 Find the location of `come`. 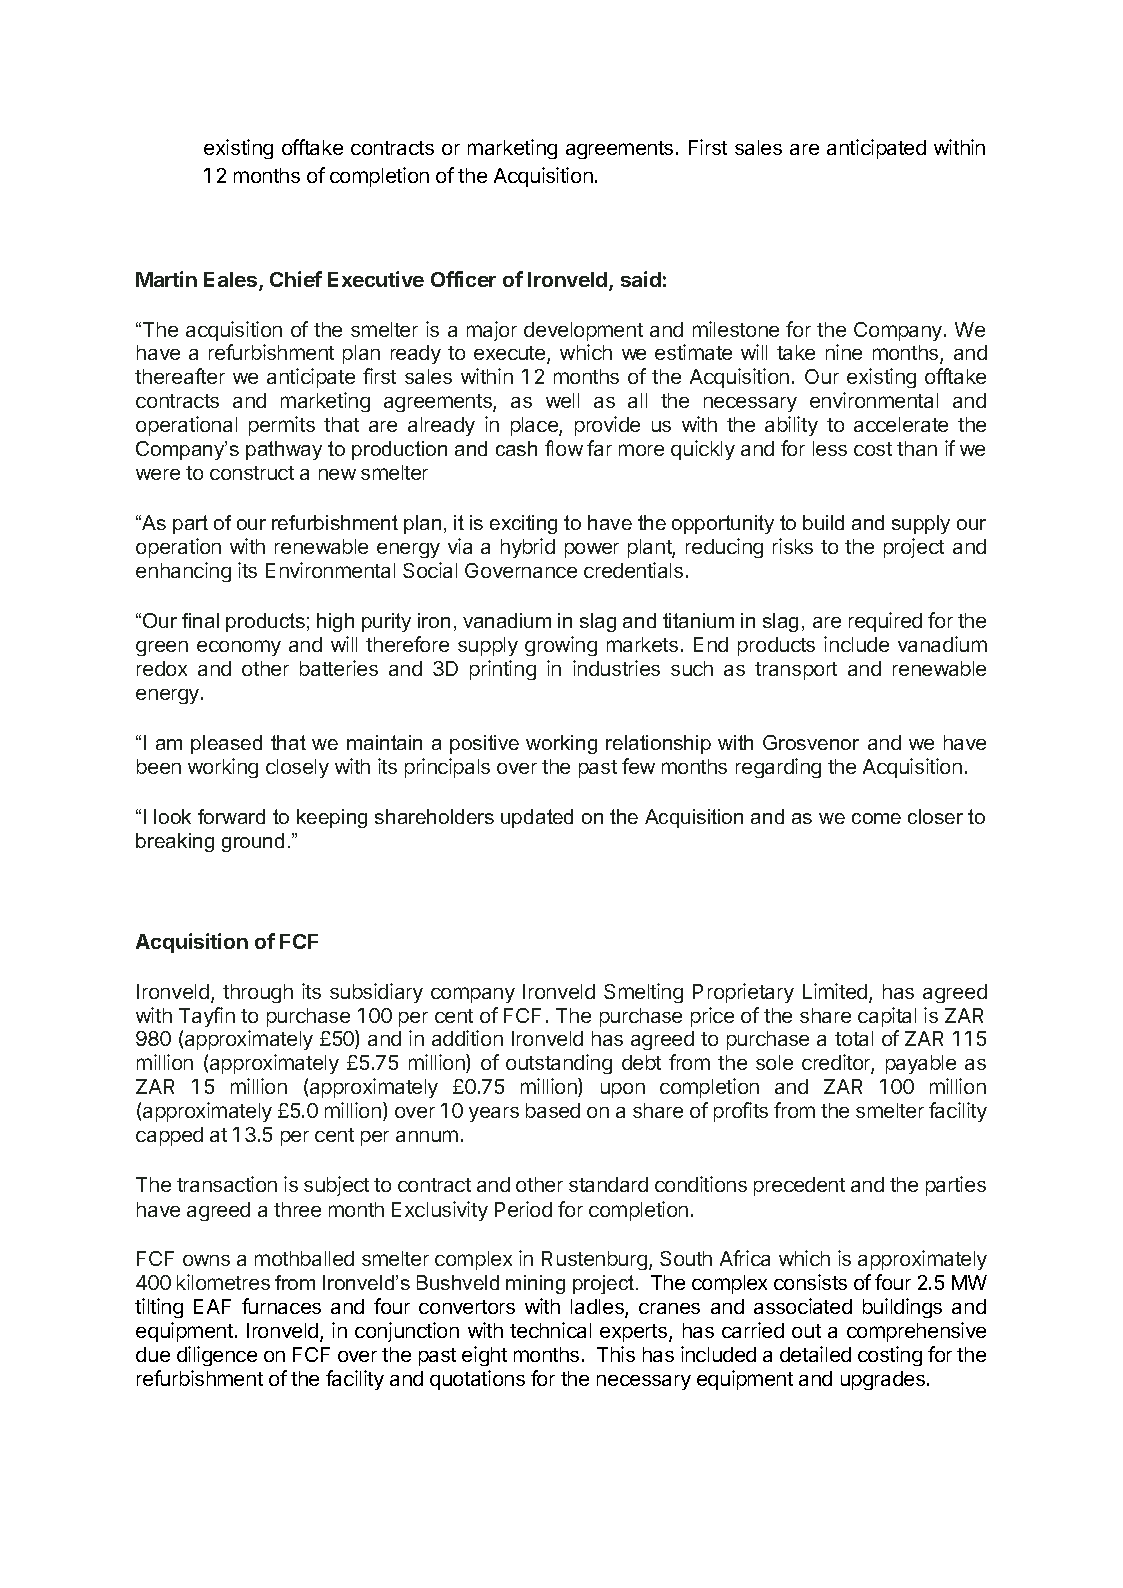

come is located at coordinates (876, 818).
